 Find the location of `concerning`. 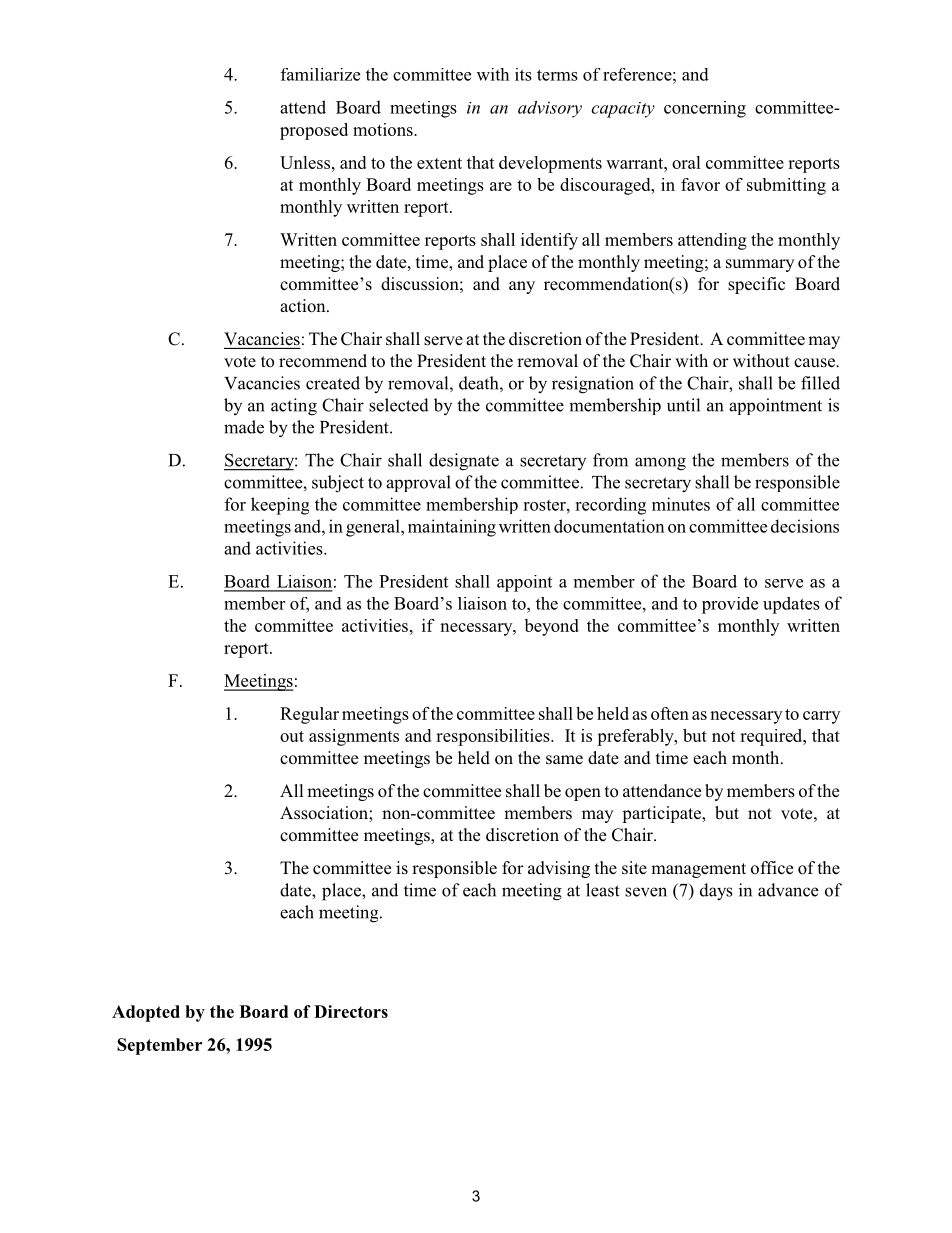

concerning is located at coordinates (705, 109).
